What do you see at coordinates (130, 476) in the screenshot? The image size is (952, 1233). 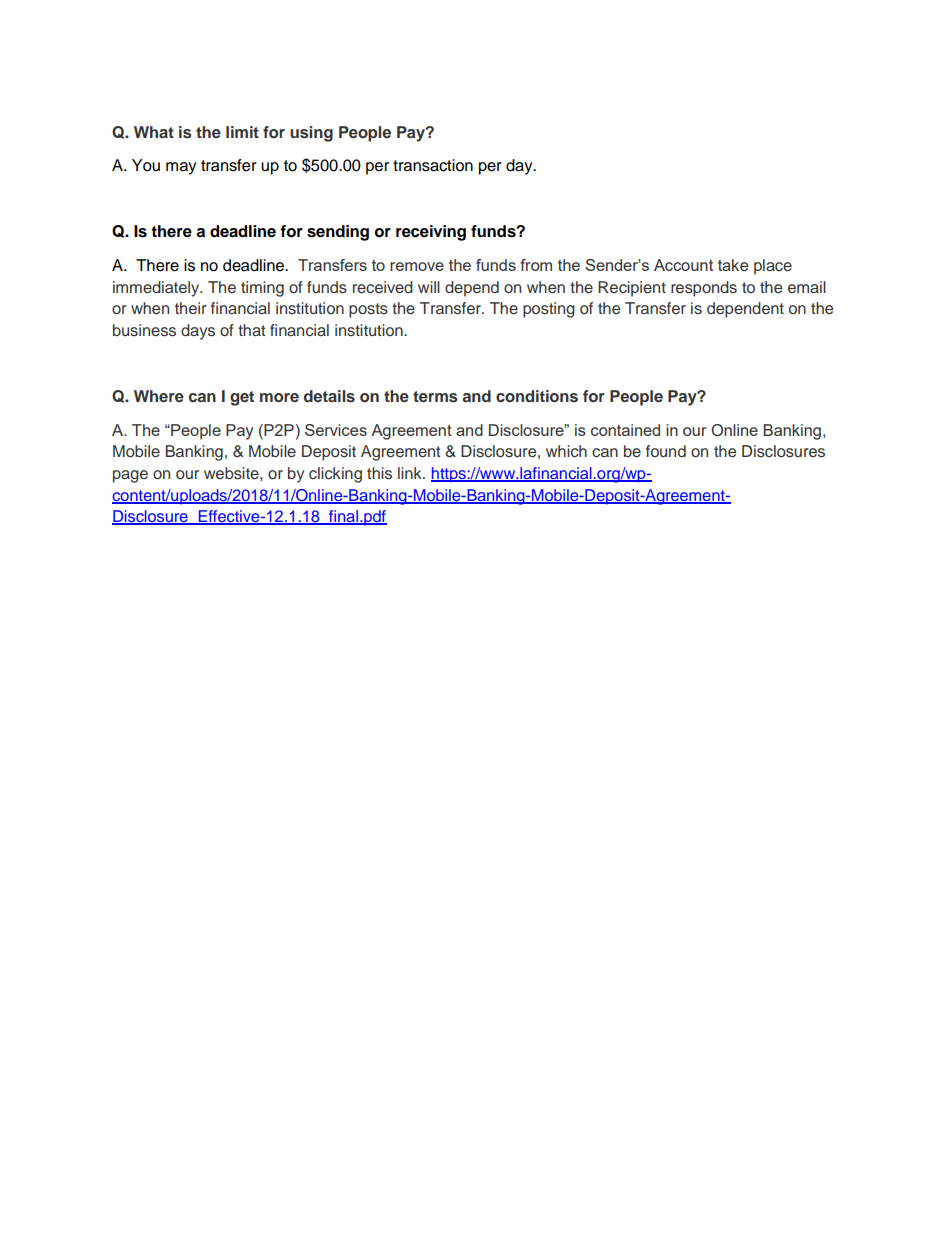 I see `page` at bounding box center [130, 476].
